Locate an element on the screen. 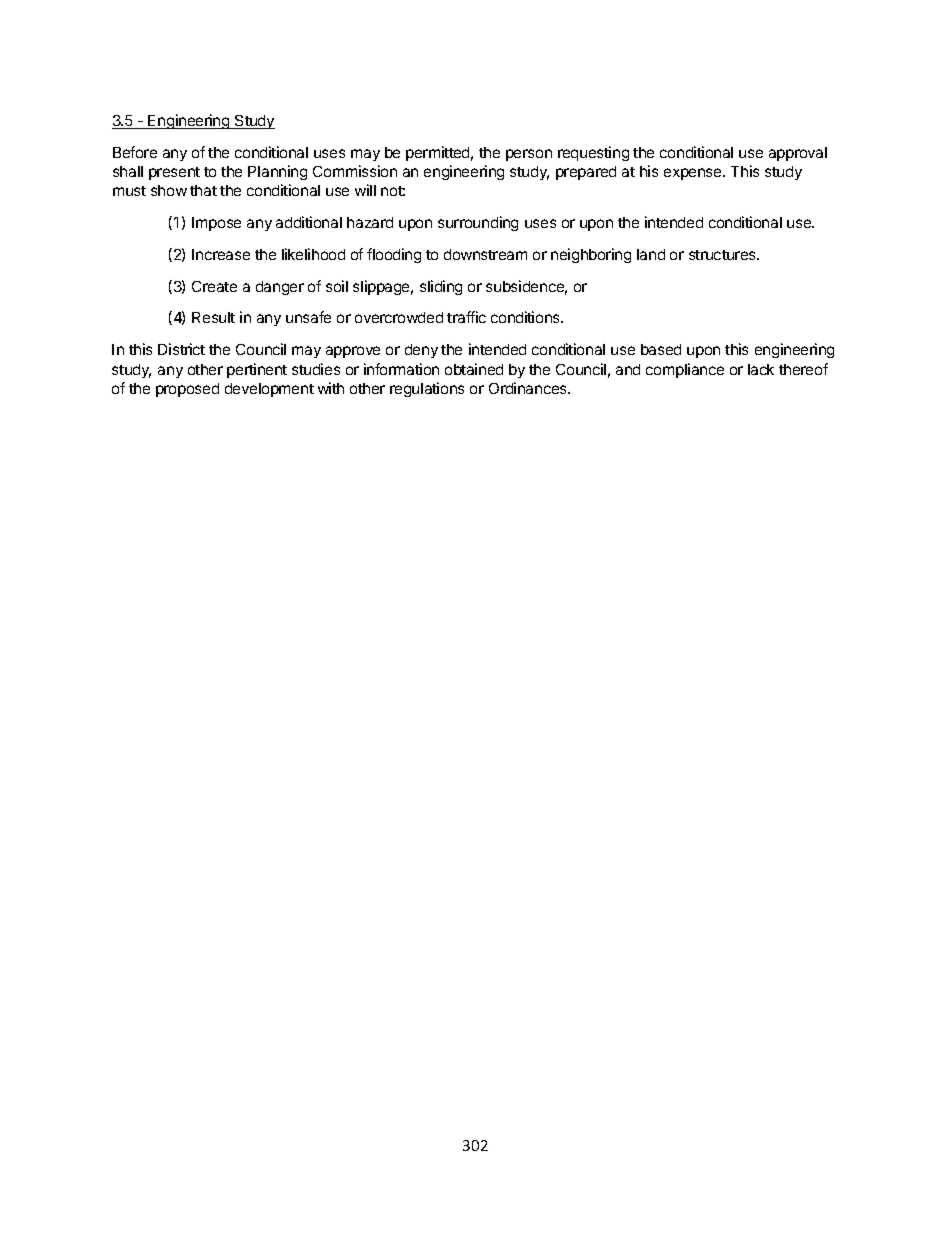 The height and width of the screenshot is (1233, 952). proposed is located at coordinates (187, 390).
